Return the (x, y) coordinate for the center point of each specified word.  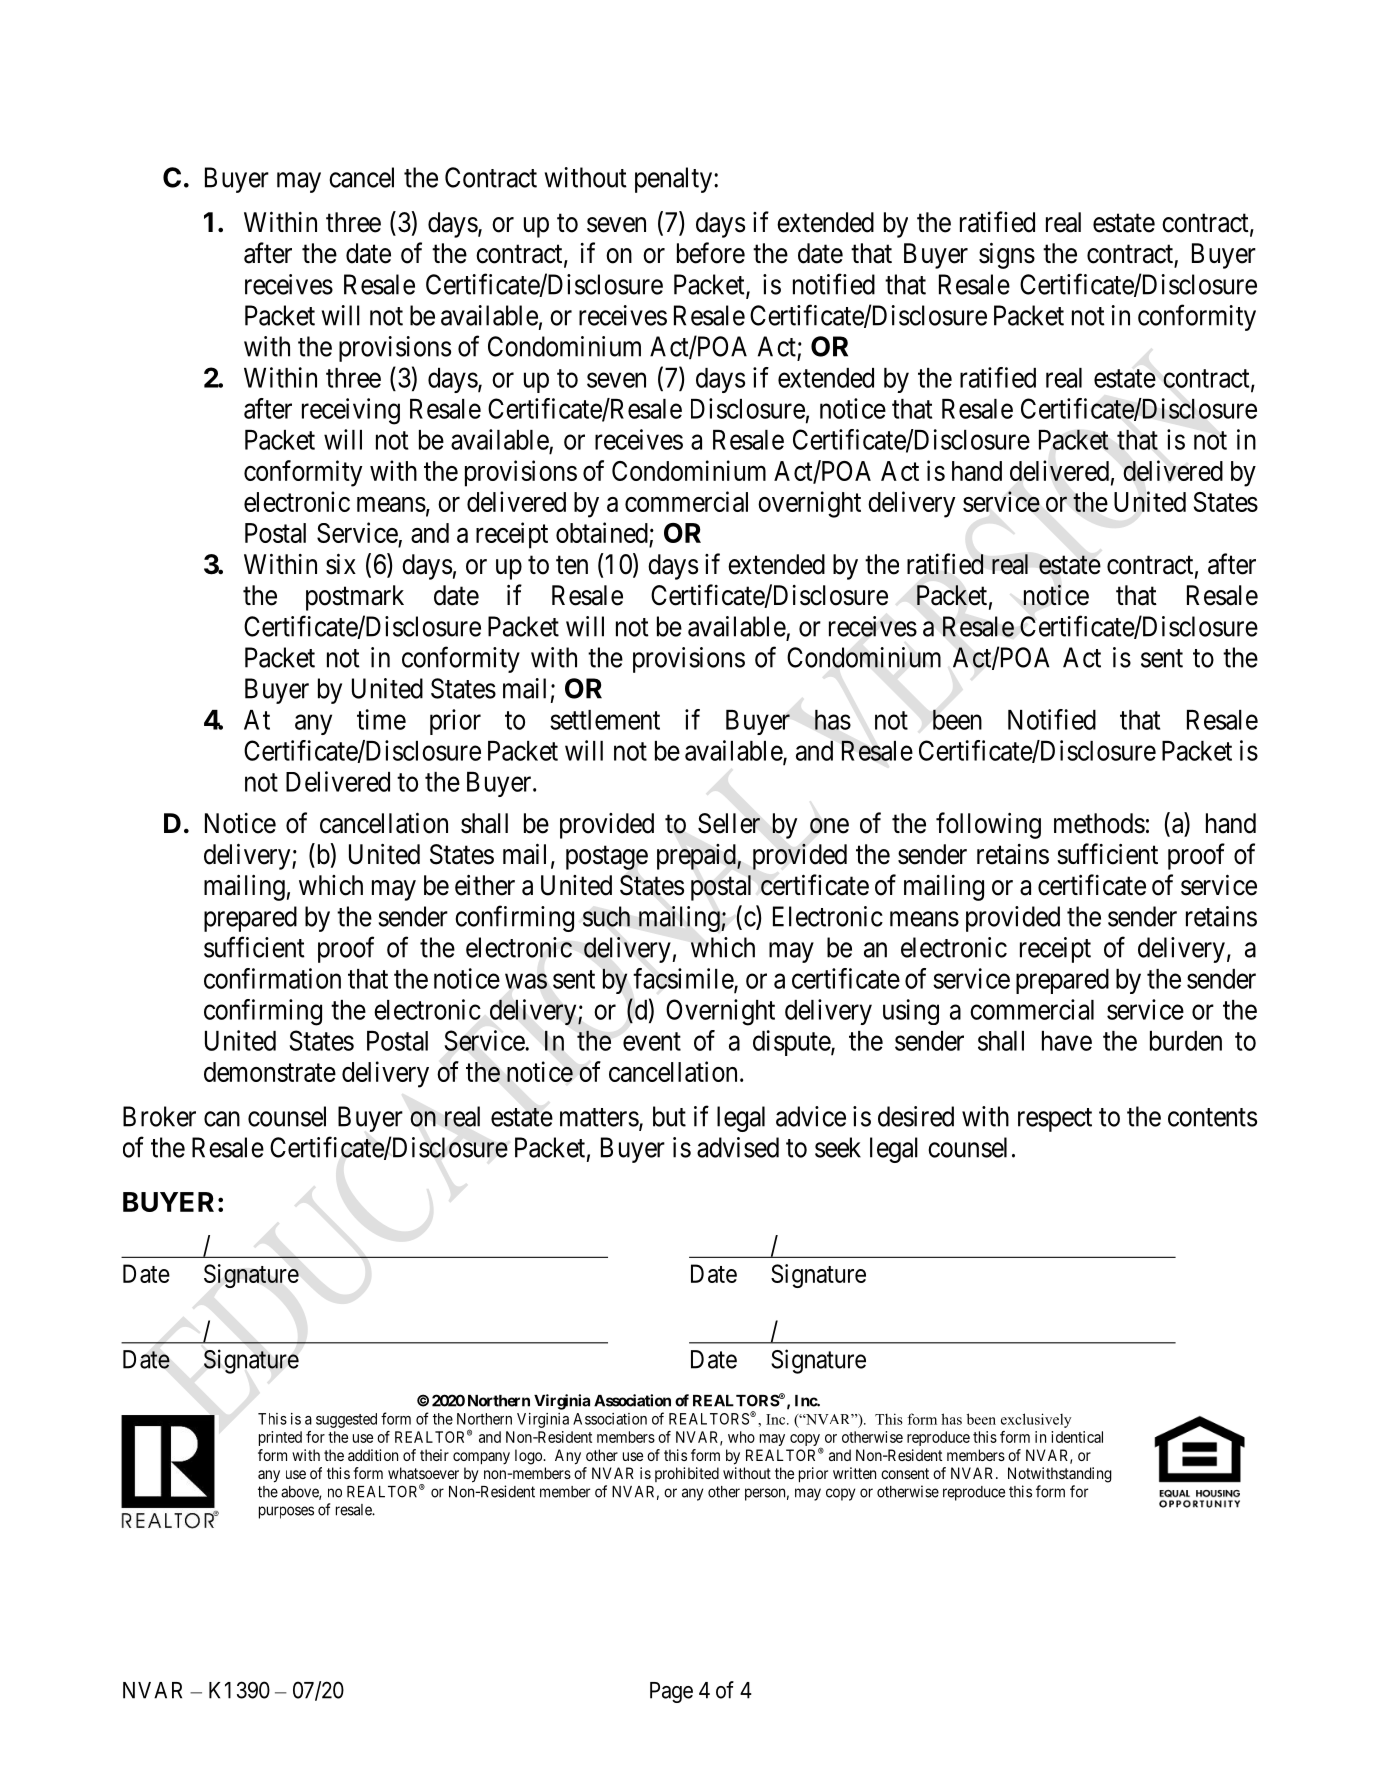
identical (1077, 1437)
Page (671, 1692)
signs (1007, 255)
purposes (286, 1512)
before (711, 253)
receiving (351, 411)
